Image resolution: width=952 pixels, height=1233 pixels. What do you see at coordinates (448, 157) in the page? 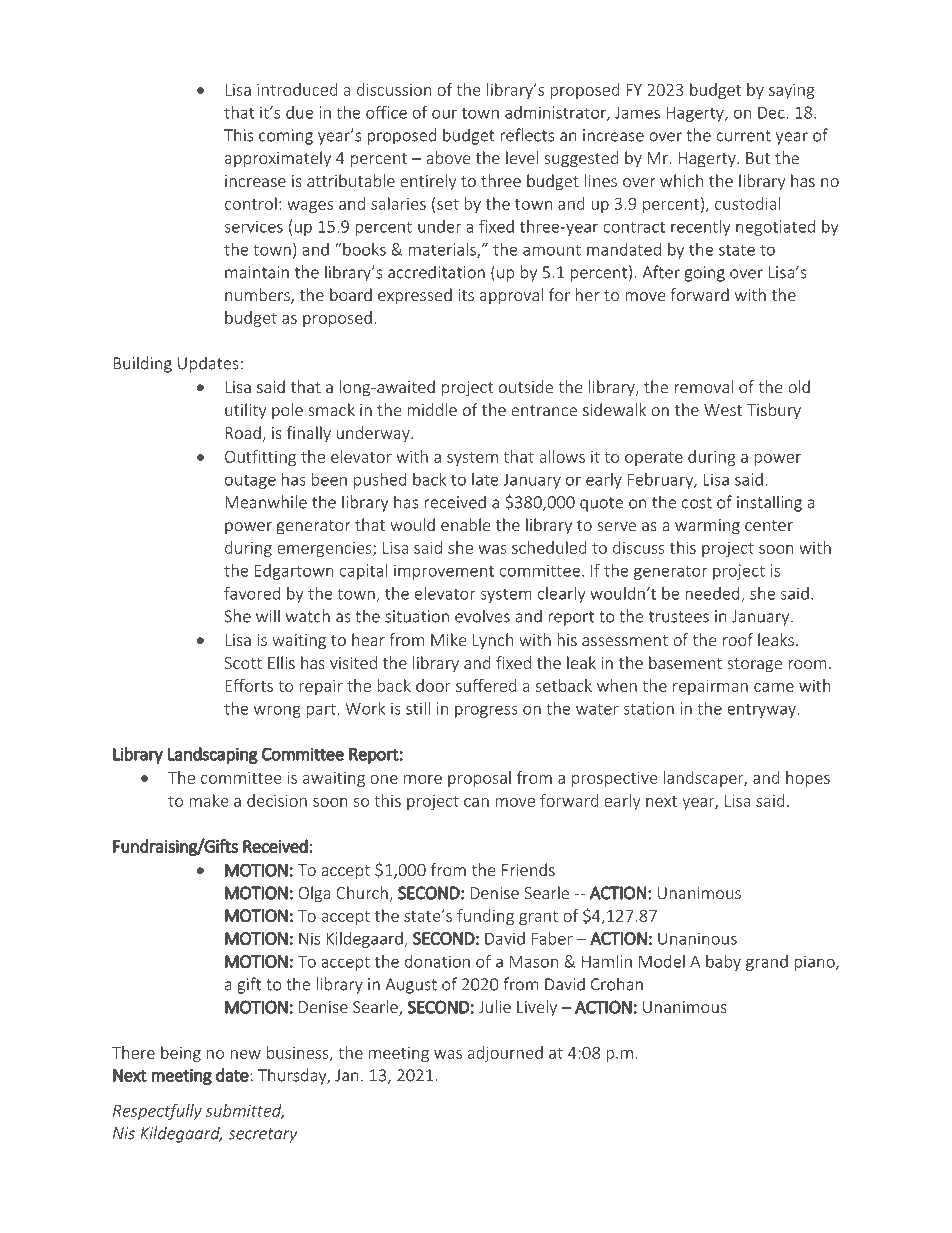
I see `above` at bounding box center [448, 157].
